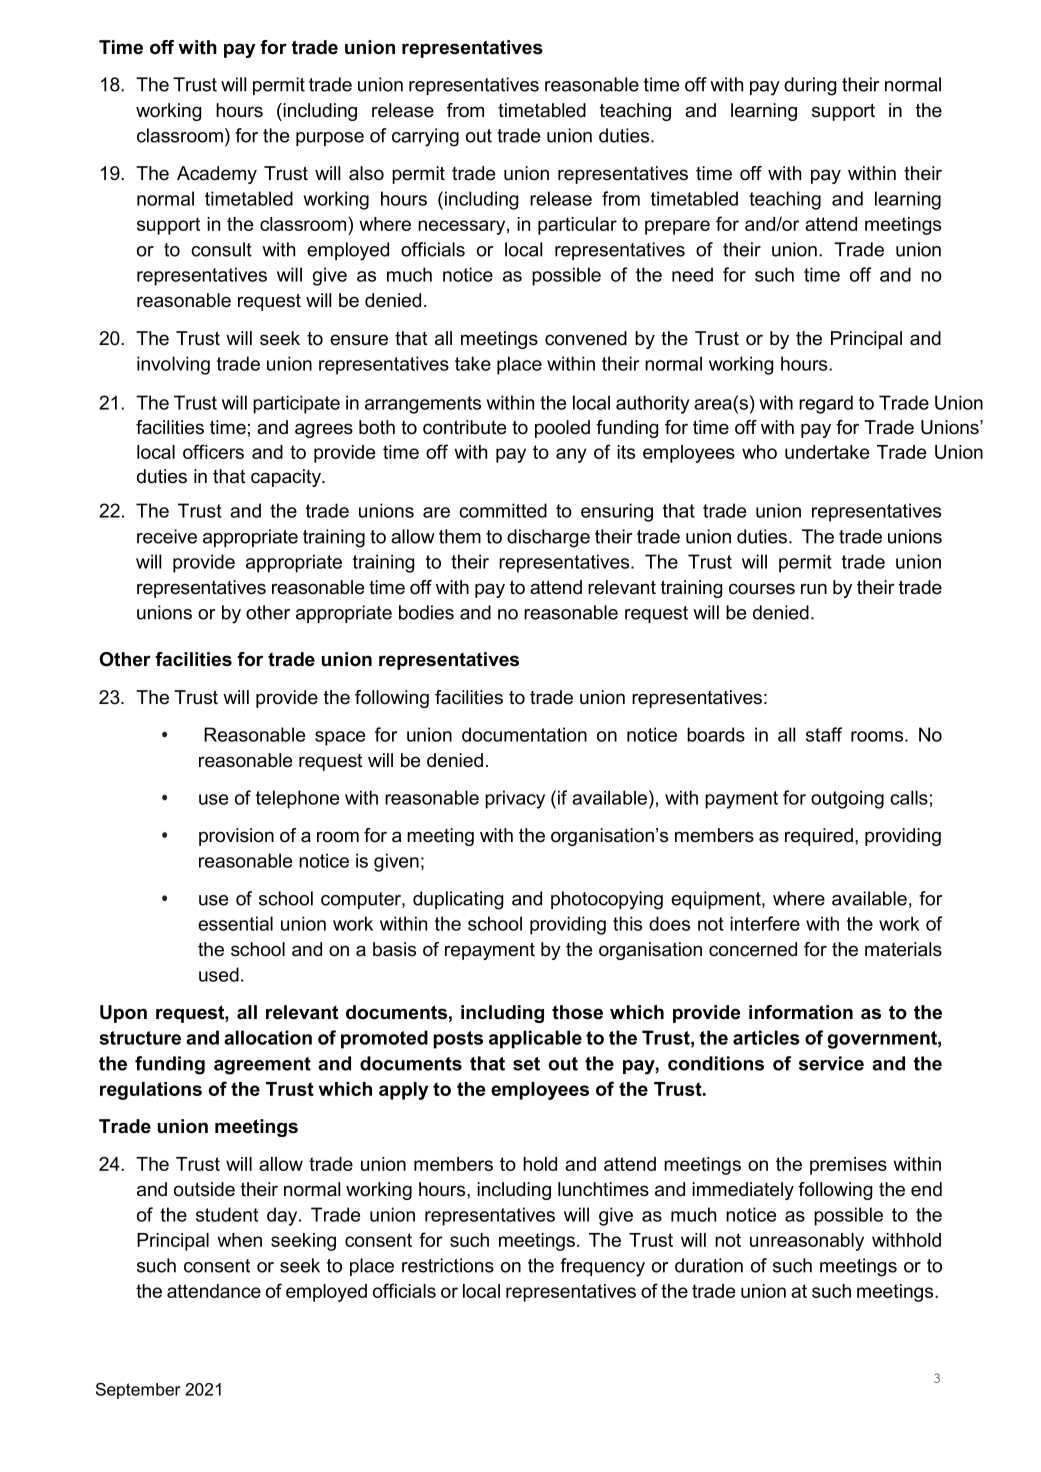  What do you see at coordinates (426, 612) in the image?
I see `bodies` at bounding box center [426, 612].
